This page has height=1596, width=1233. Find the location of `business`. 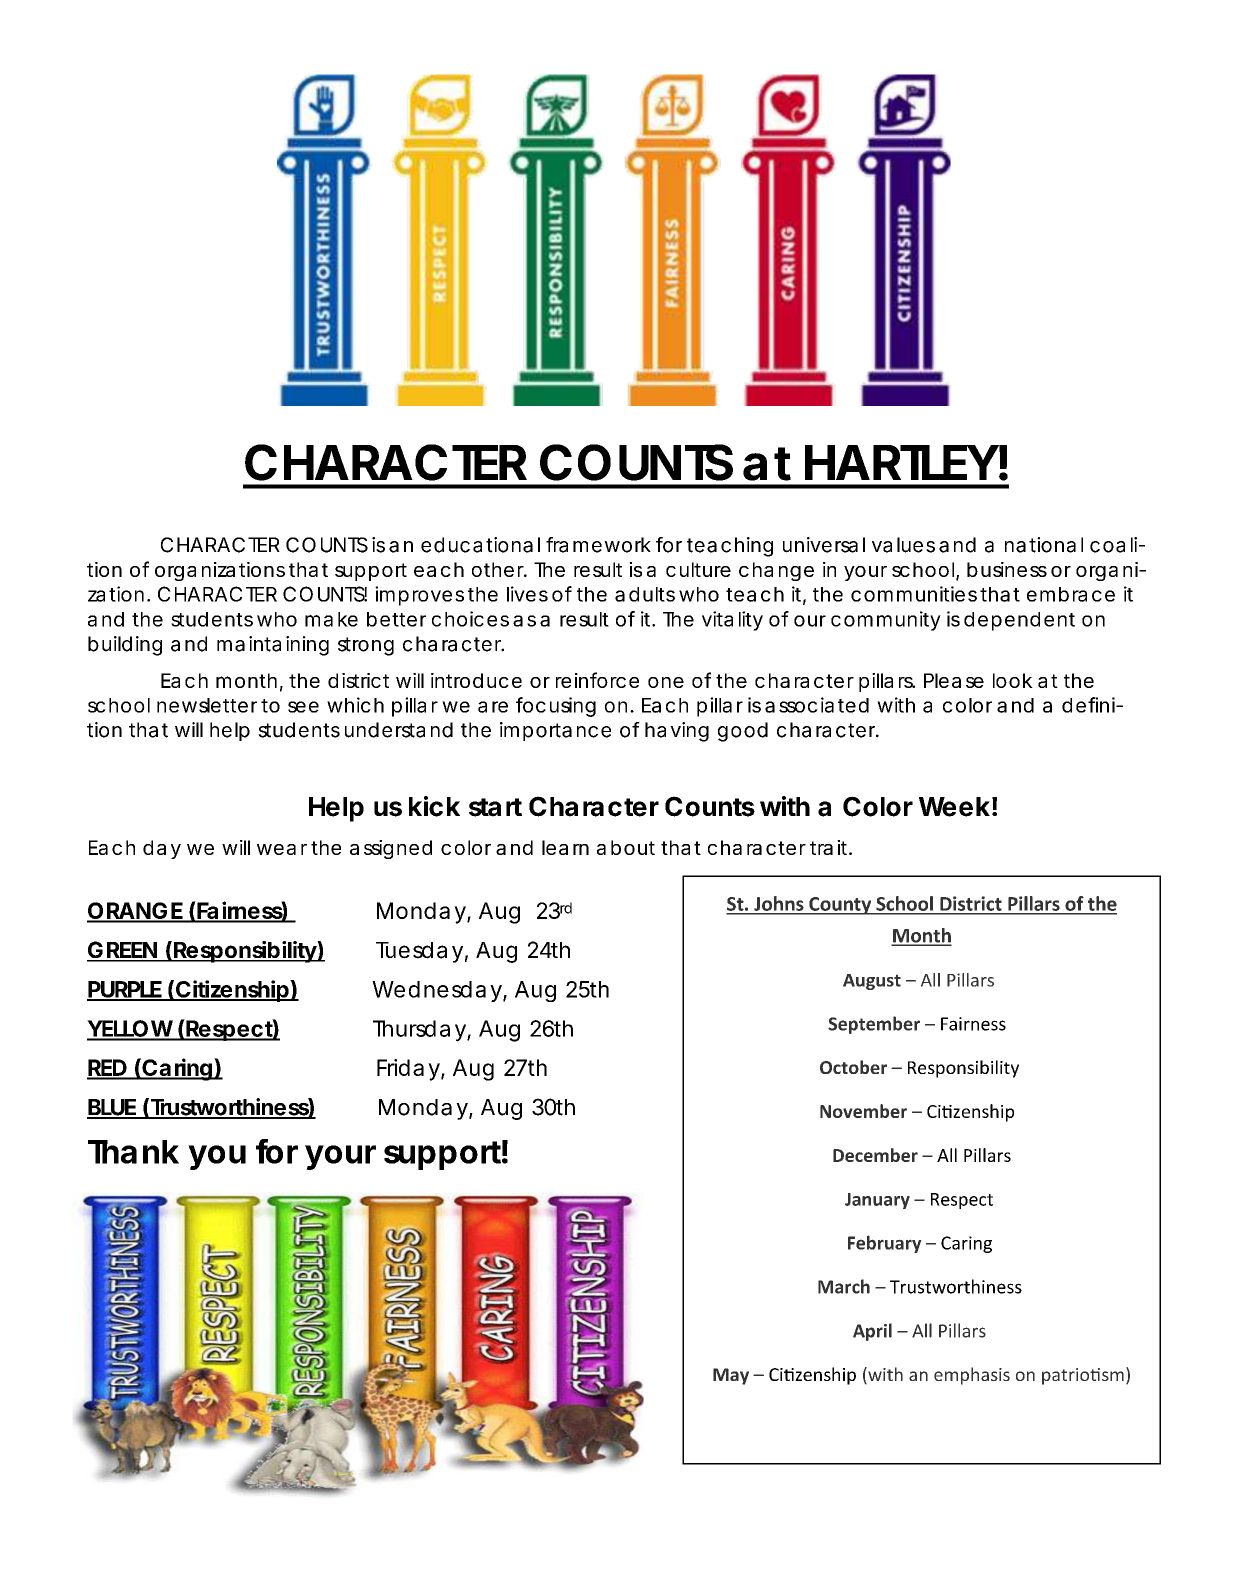

business is located at coordinates (1007, 569).
